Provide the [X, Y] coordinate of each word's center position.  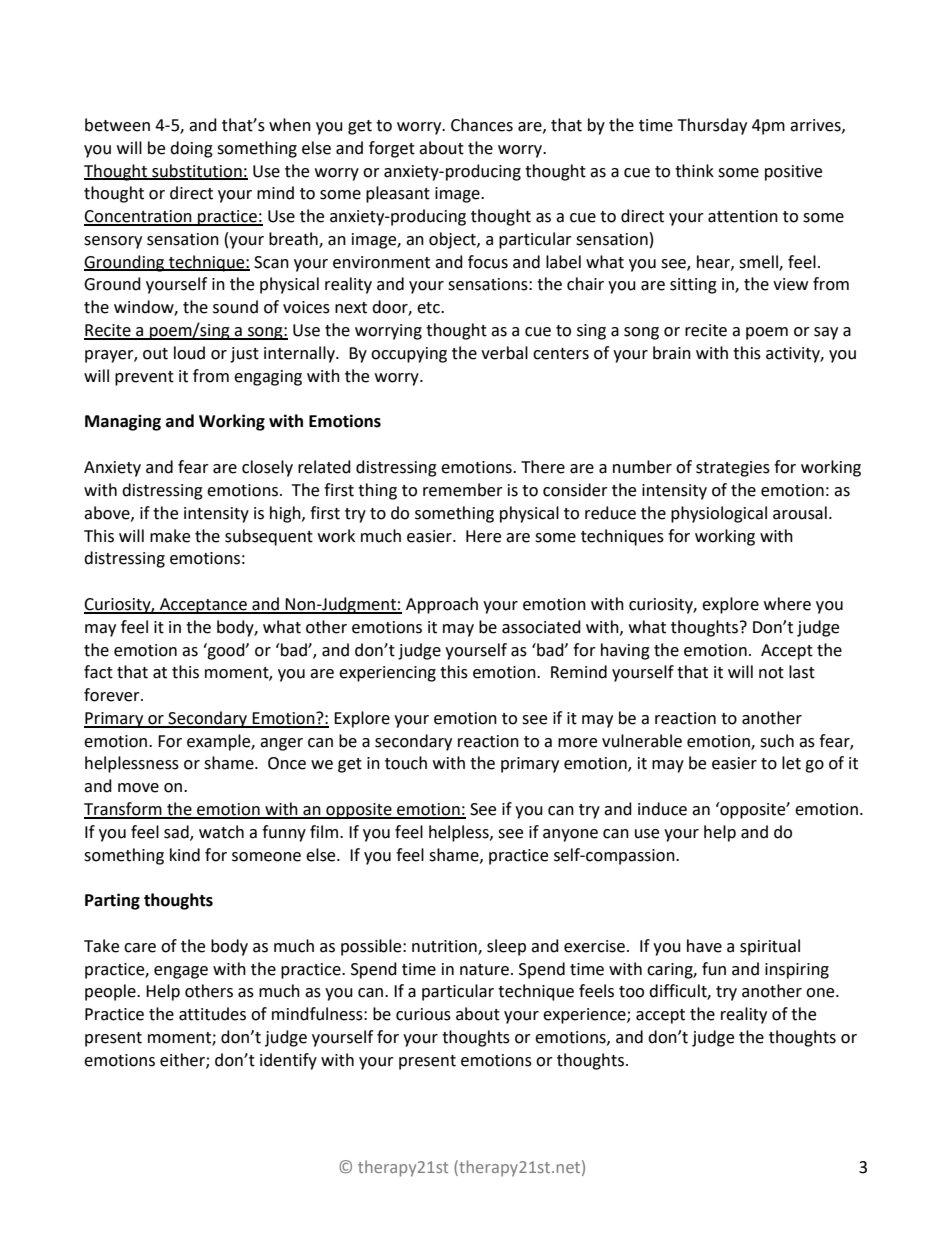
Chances [482, 125]
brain [672, 353]
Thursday [712, 126]
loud [189, 353]
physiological [719, 514]
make [170, 536]
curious [423, 1014]
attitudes [212, 1014]
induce [662, 809]
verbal [504, 353]
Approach [442, 605]
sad [177, 832]
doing [191, 149]
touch [406, 763]
